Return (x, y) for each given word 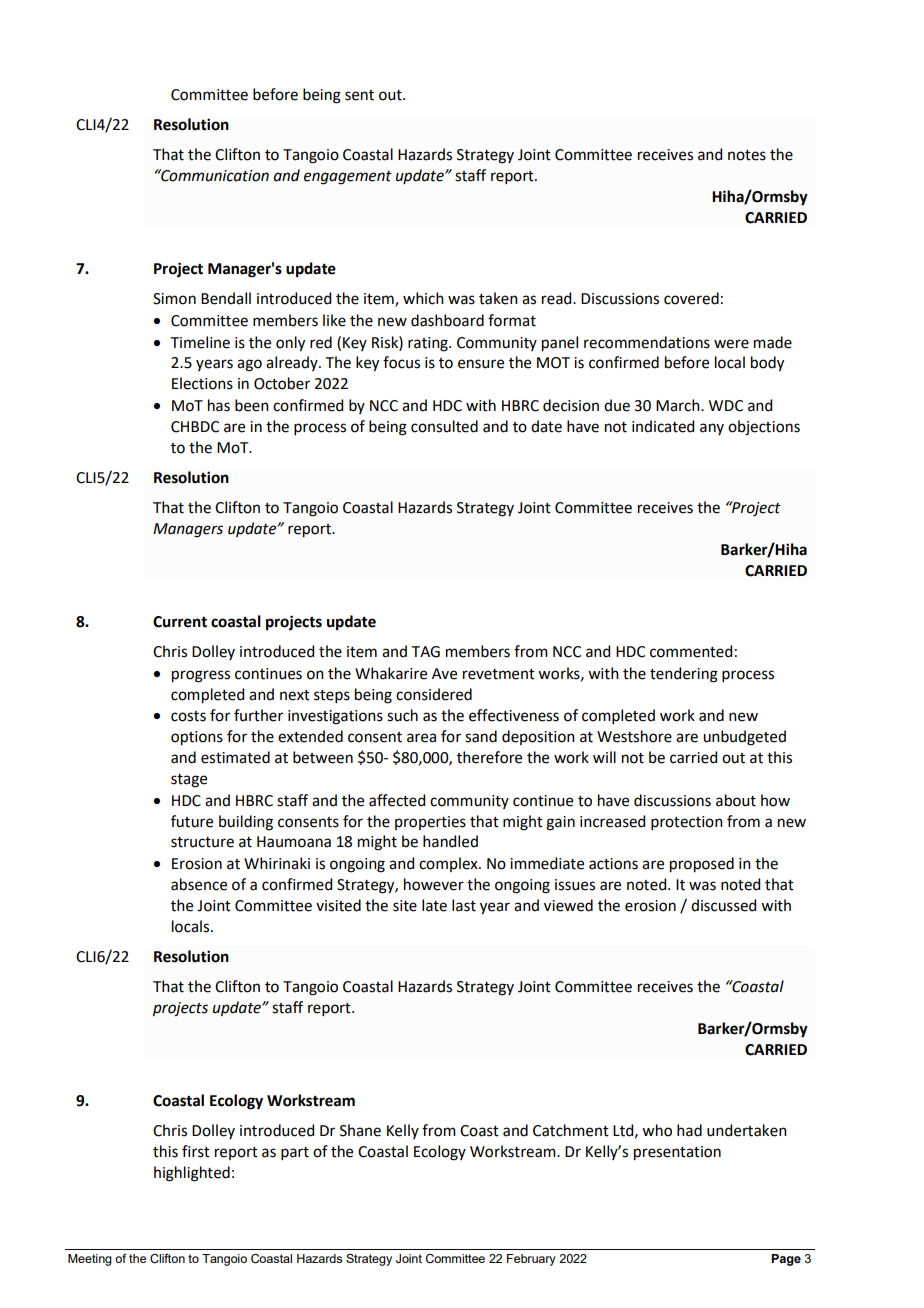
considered (434, 694)
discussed (723, 905)
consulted (444, 426)
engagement (348, 178)
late (434, 905)
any (712, 429)
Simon (174, 299)
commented (691, 651)
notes (747, 155)
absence (199, 884)
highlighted (192, 1174)
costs (188, 716)
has (219, 405)
